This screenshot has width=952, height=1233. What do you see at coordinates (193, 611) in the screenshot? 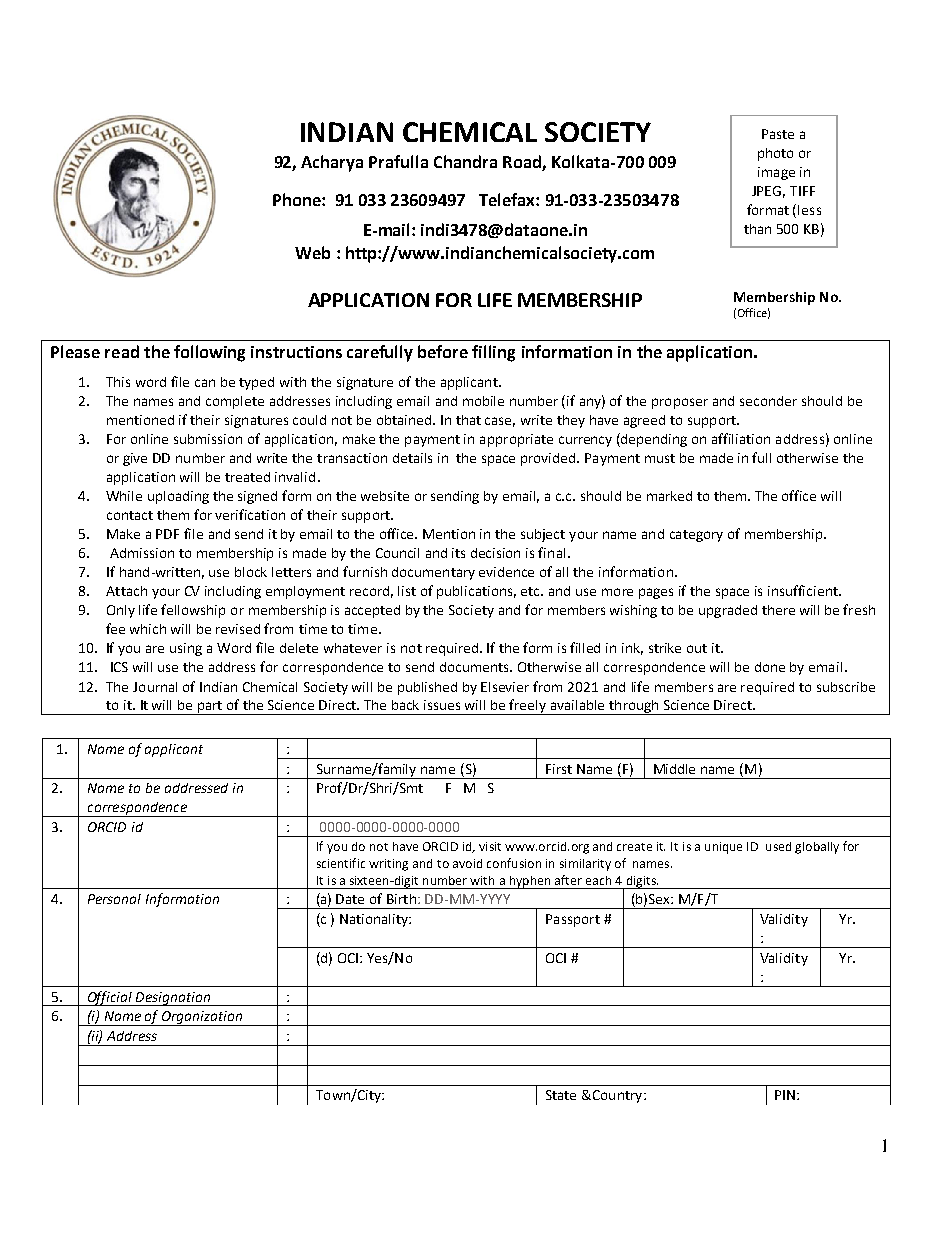
I see `fellowship` at bounding box center [193, 611].
